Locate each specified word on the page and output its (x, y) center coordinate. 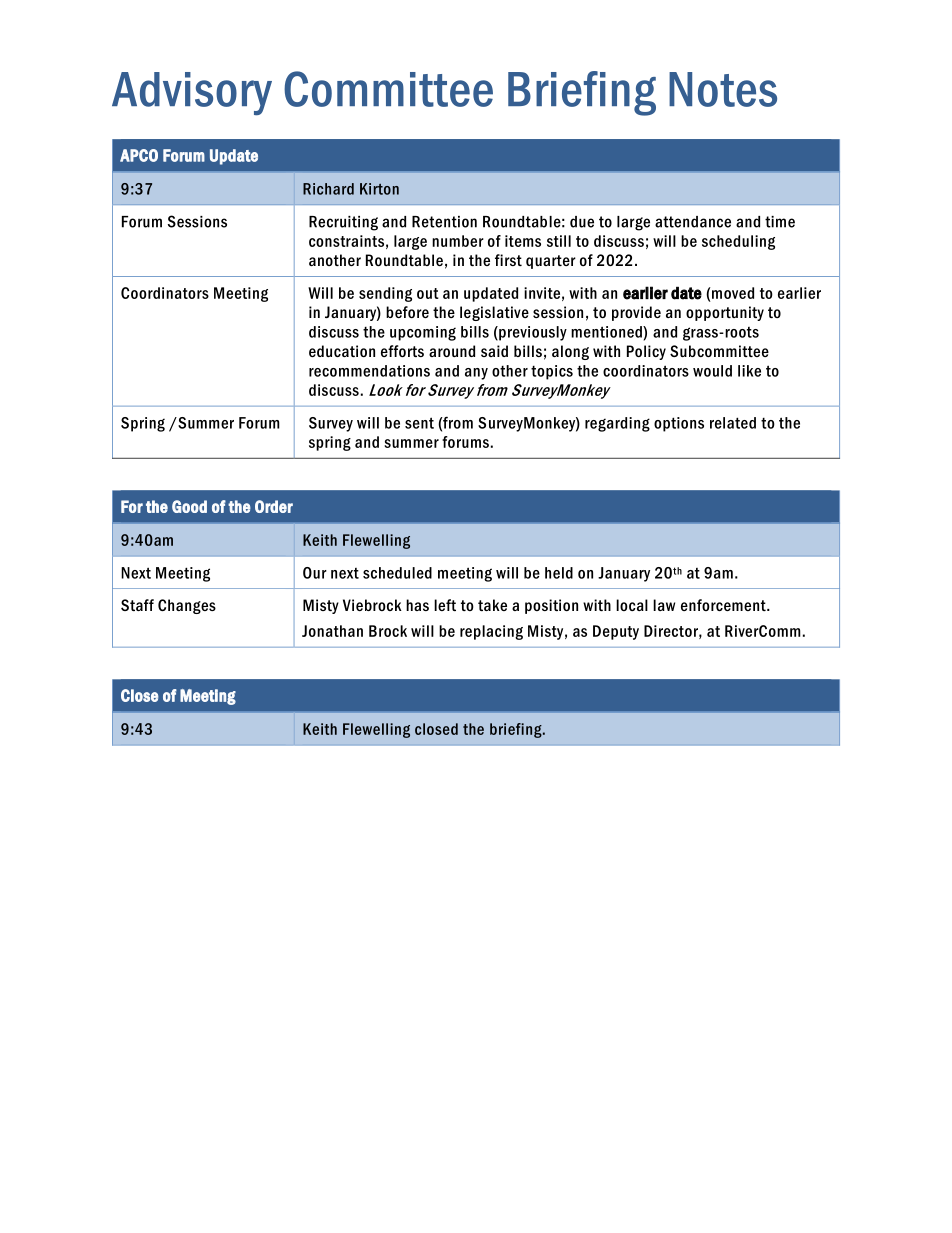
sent (419, 423)
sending (385, 294)
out (428, 293)
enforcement (724, 605)
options (679, 424)
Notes (723, 89)
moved (732, 293)
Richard (328, 189)
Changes (187, 606)
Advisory (192, 93)
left (445, 605)
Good (189, 506)
